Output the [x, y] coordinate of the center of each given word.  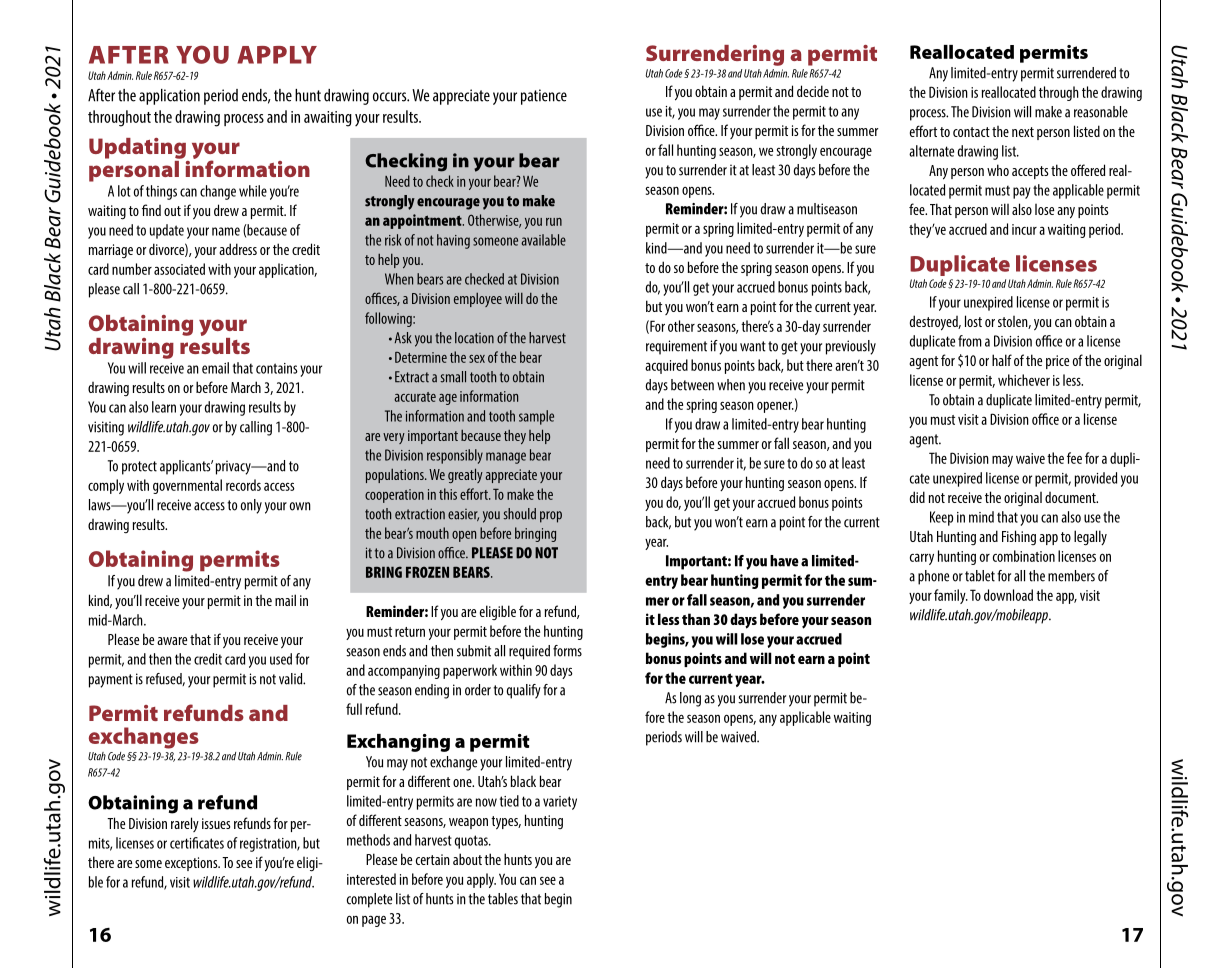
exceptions [192, 864]
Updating [137, 148]
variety [560, 803]
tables [503, 899]
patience [544, 97]
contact [971, 132]
